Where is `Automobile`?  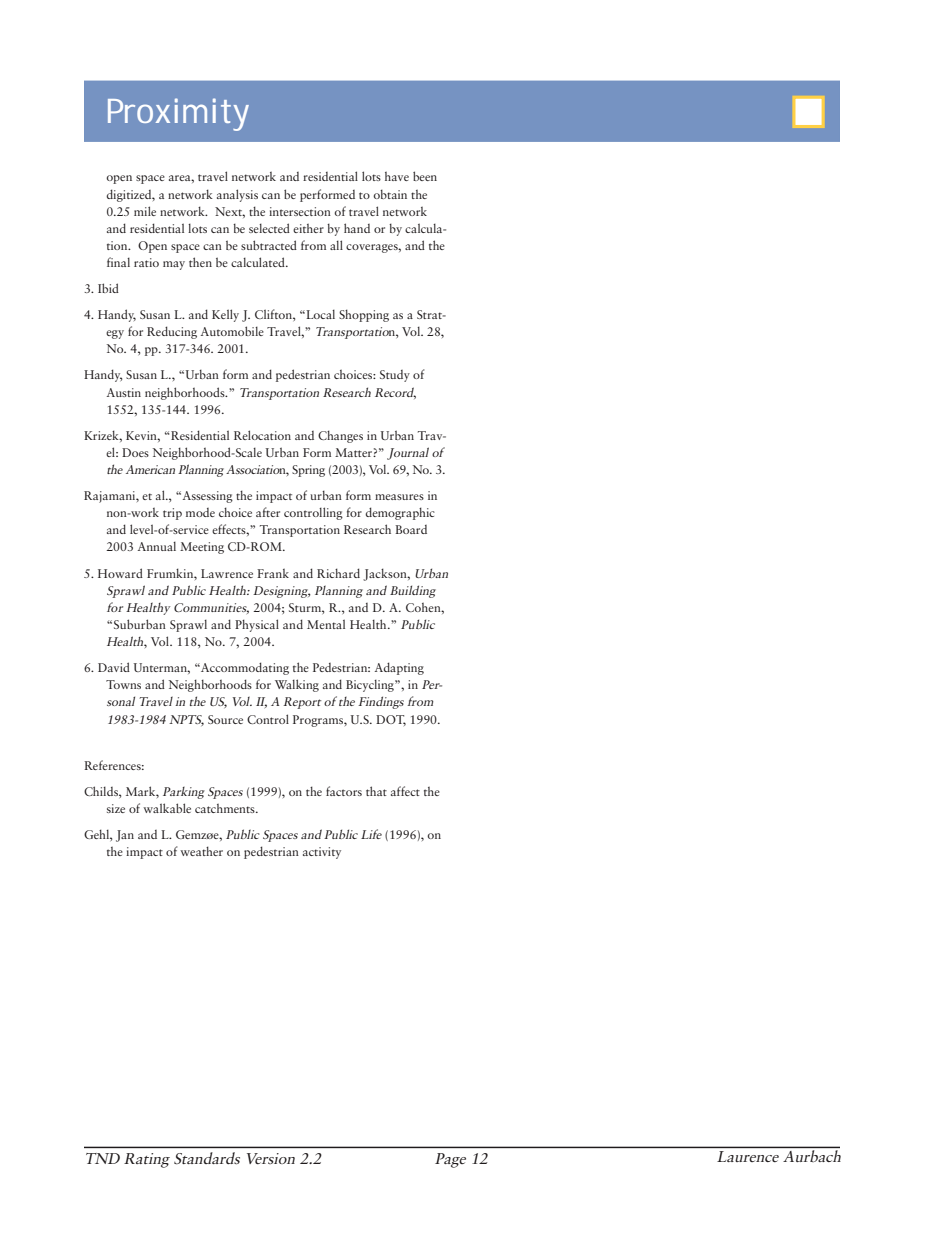
Automobile is located at coordinates (232, 331).
